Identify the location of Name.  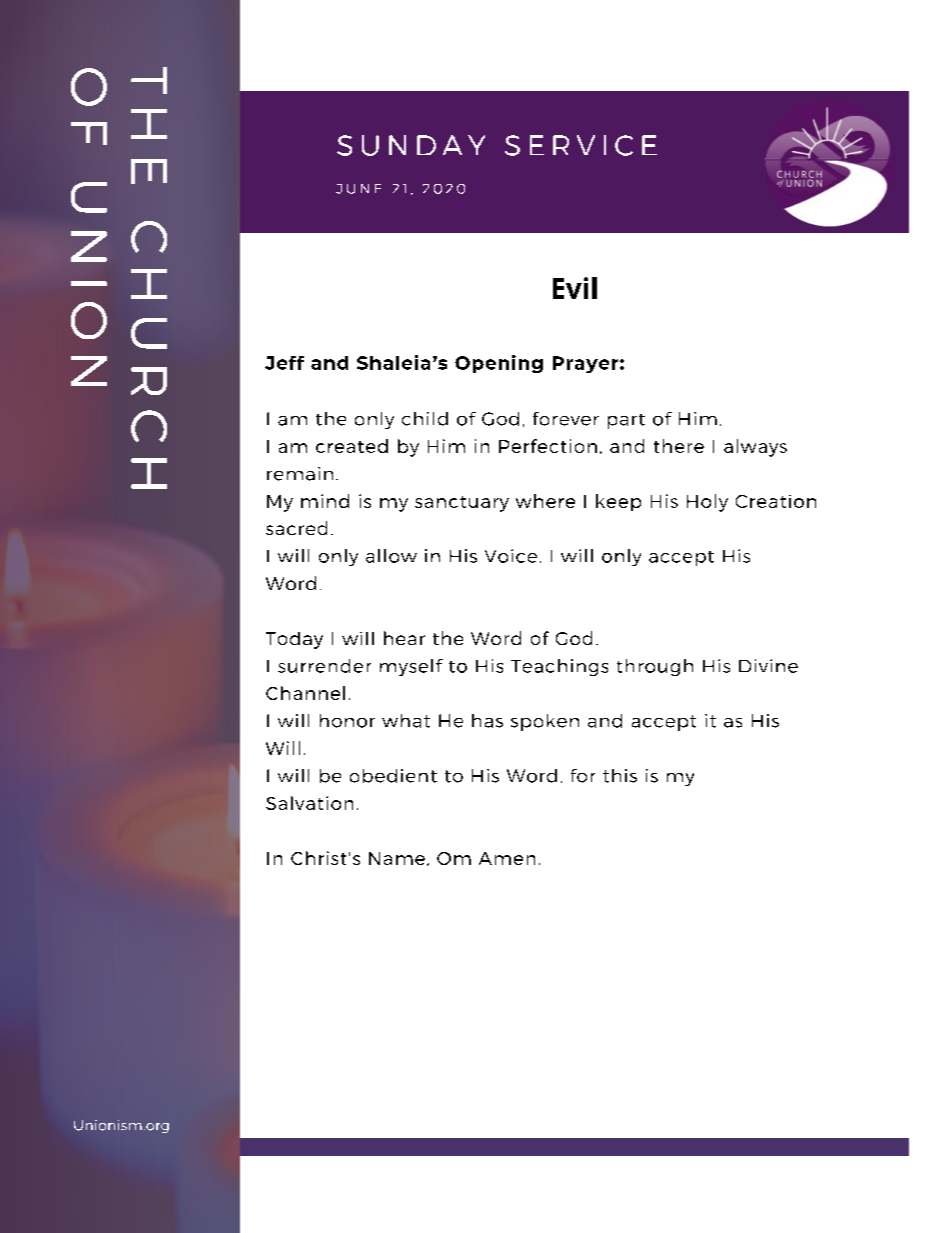
(397, 858).
